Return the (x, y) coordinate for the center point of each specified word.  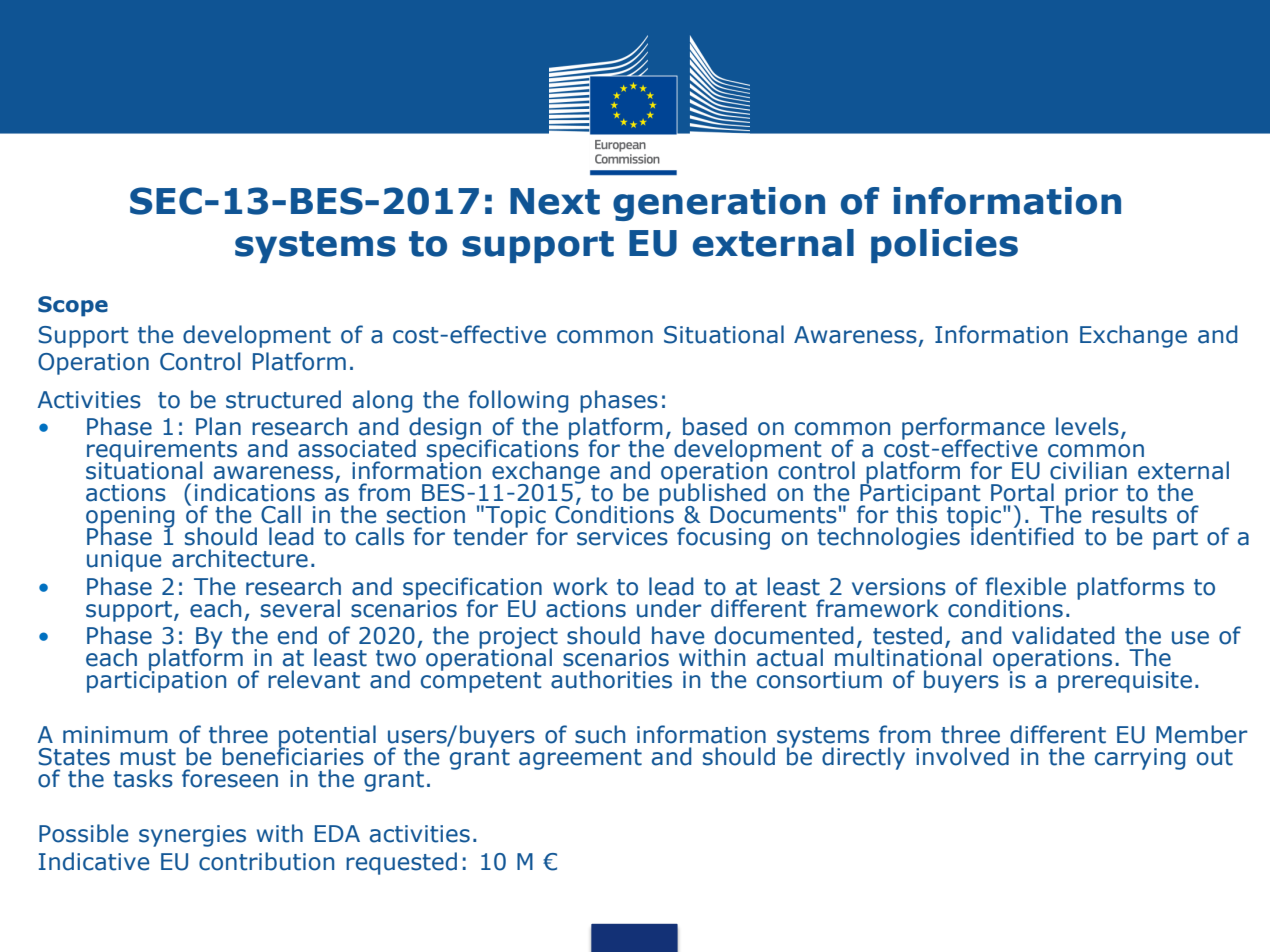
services (622, 537)
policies (944, 246)
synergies (192, 836)
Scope (73, 306)
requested (401, 863)
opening (130, 518)
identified (1022, 535)
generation (719, 204)
